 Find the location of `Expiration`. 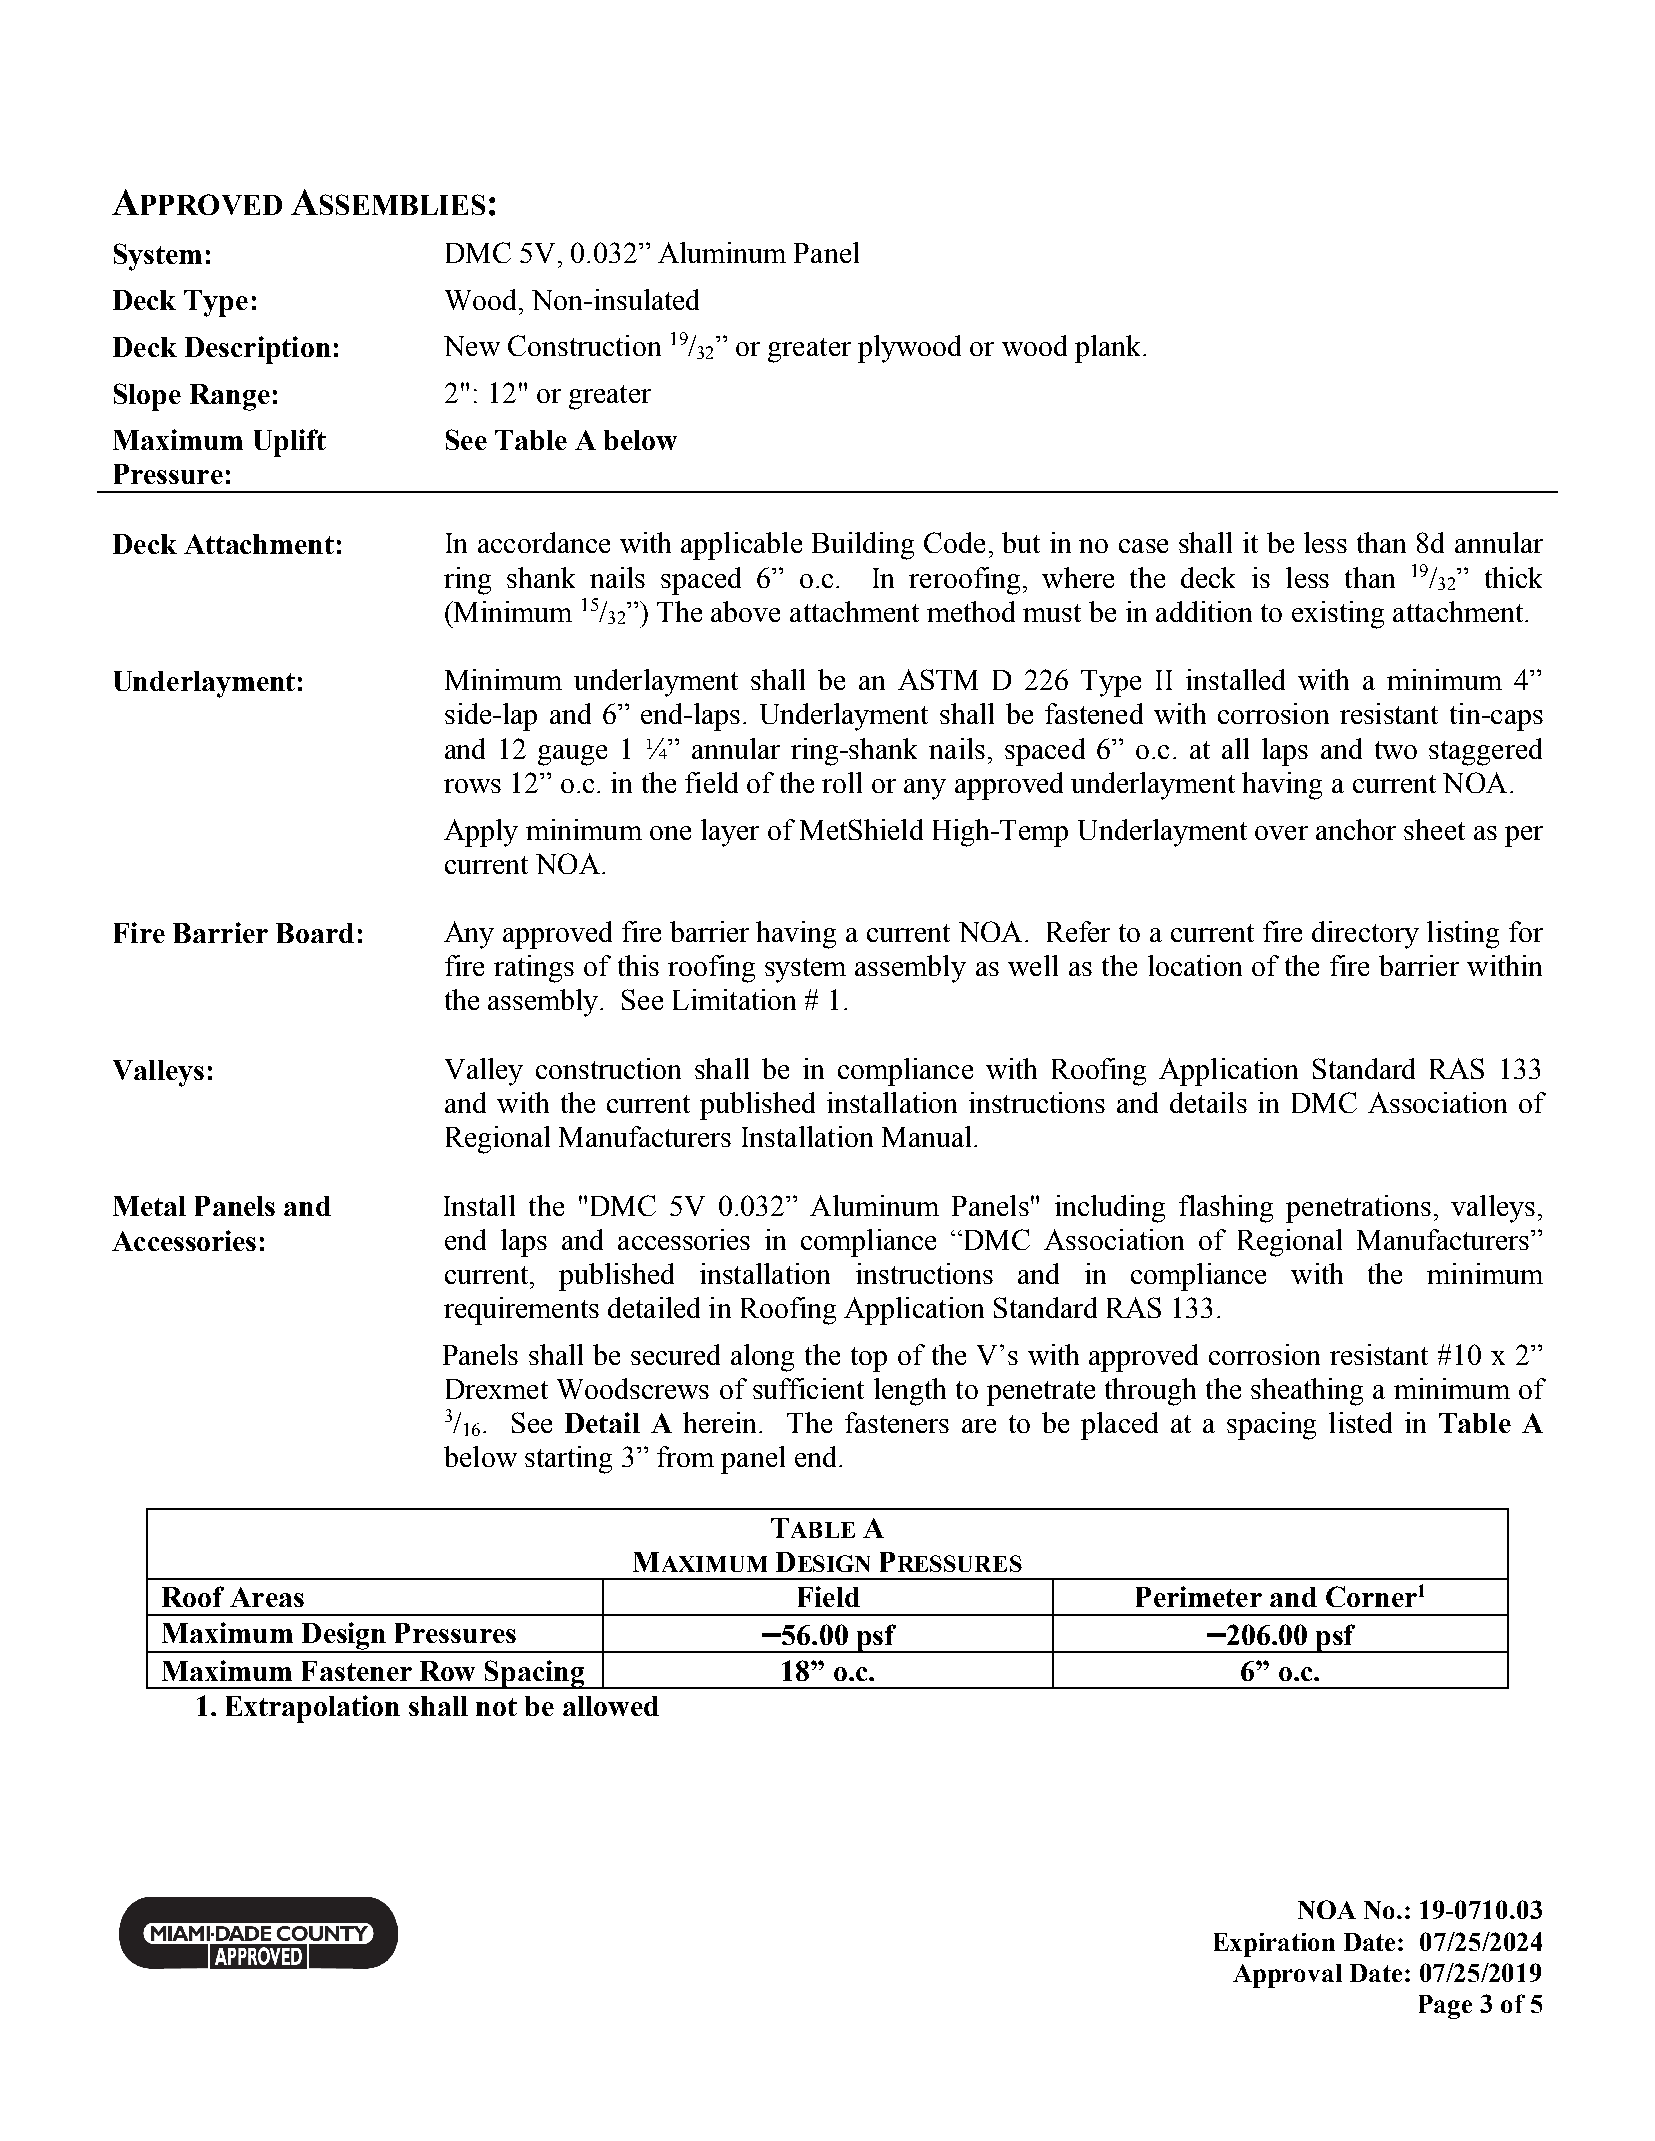

Expiration is located at coordinates (1274, 1945).
